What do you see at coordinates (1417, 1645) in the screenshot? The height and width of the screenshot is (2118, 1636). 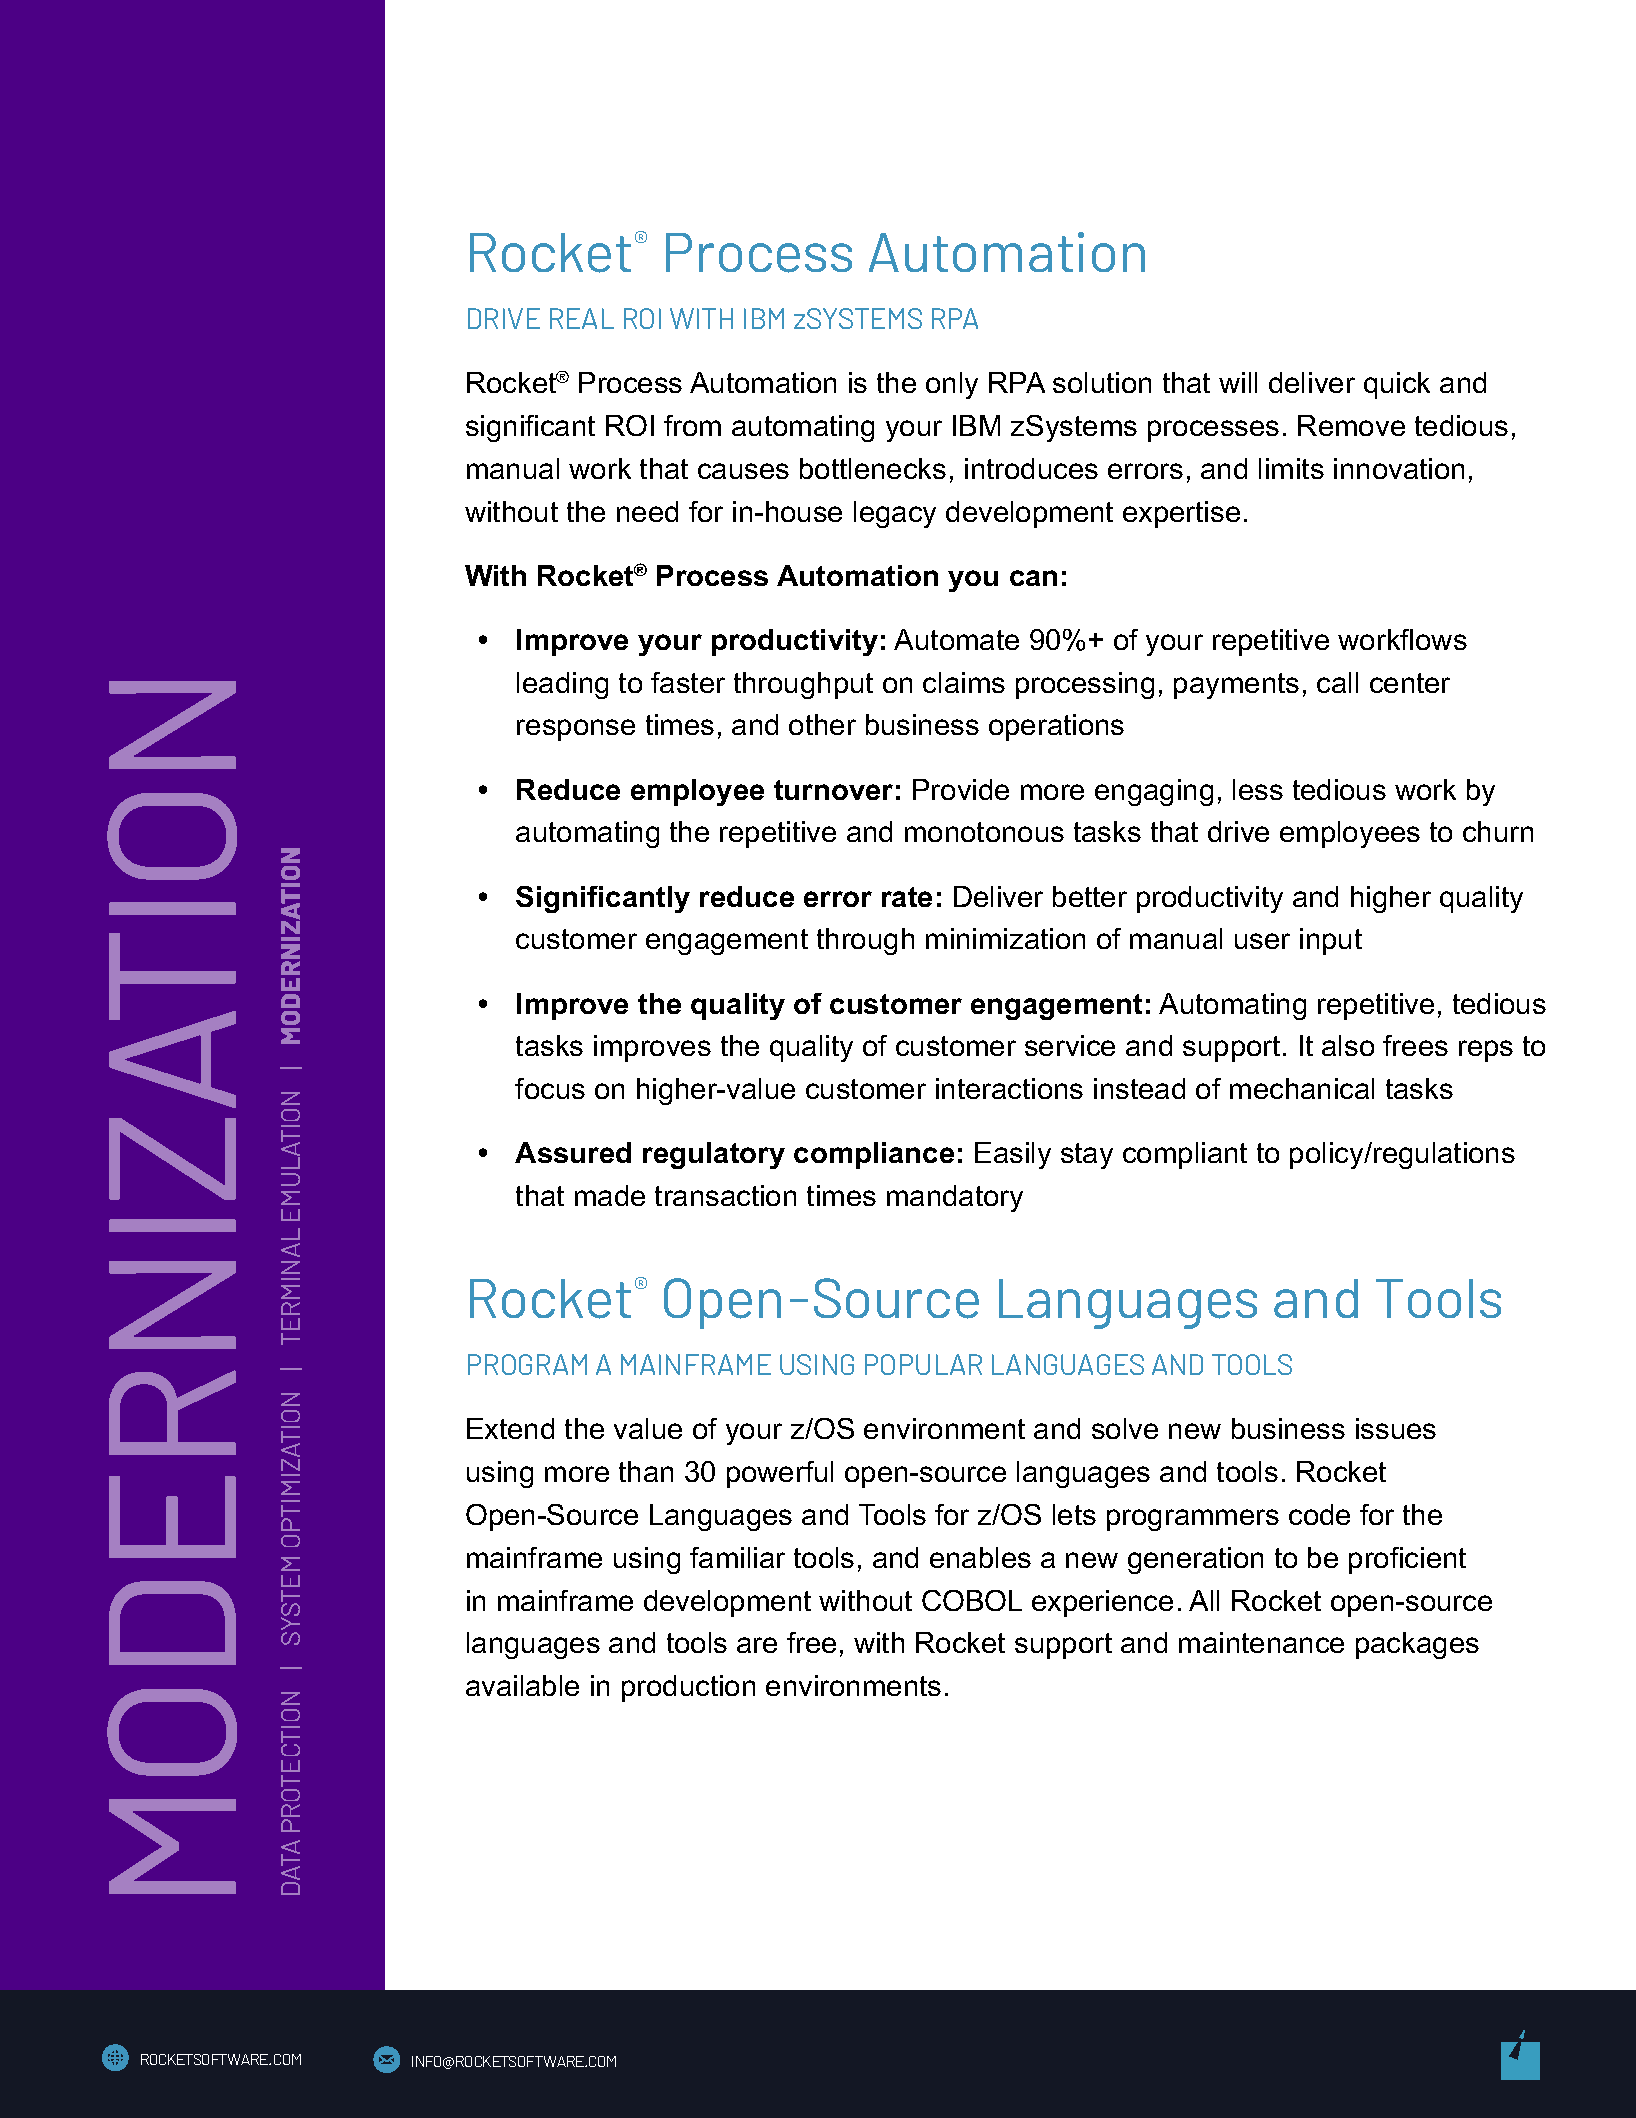 I see `packages` at bounding box center [1417, 1645].
